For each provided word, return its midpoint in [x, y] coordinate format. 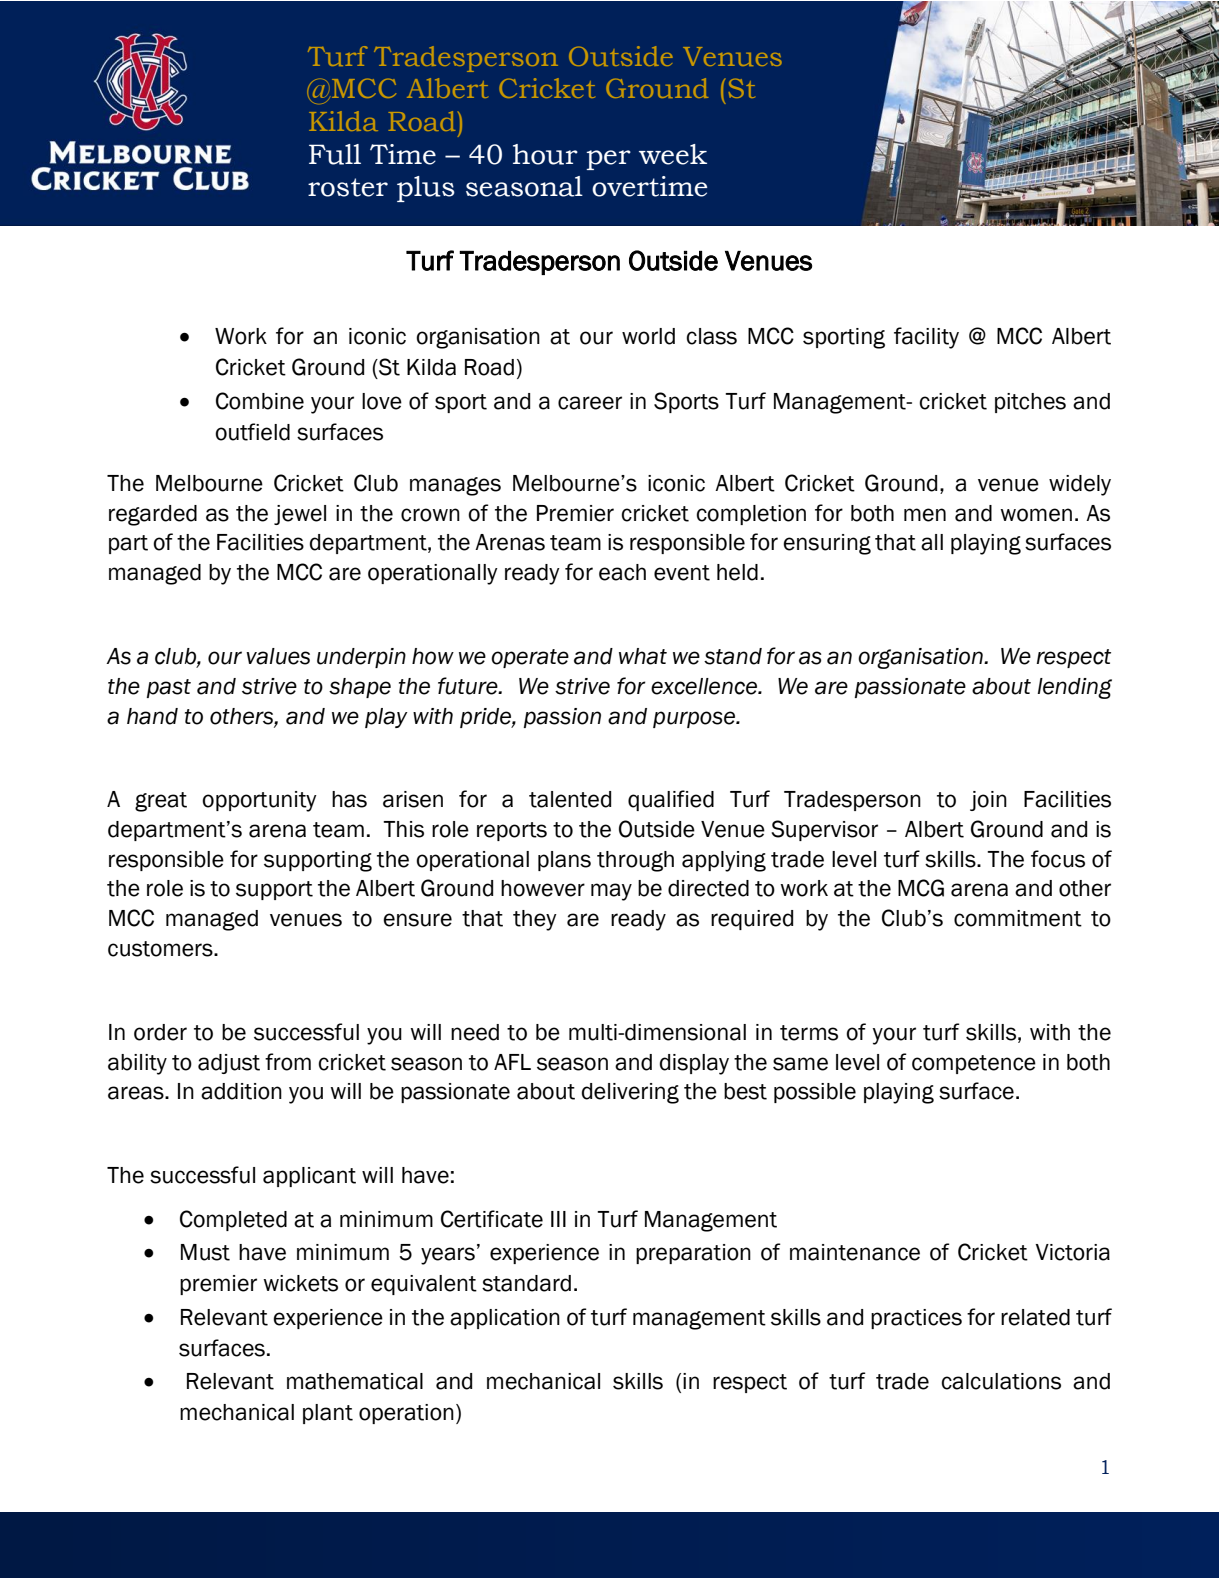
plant [328, 1414]
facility [926, 338]
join [988, 801]
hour [545, 154]
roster [348, 187]
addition [241, 1091]
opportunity [259, 801]
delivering [630, 1093]
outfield [252, 432]
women [1036, 515]
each [622, 572]
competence [974, 1064]
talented [570, 799]
